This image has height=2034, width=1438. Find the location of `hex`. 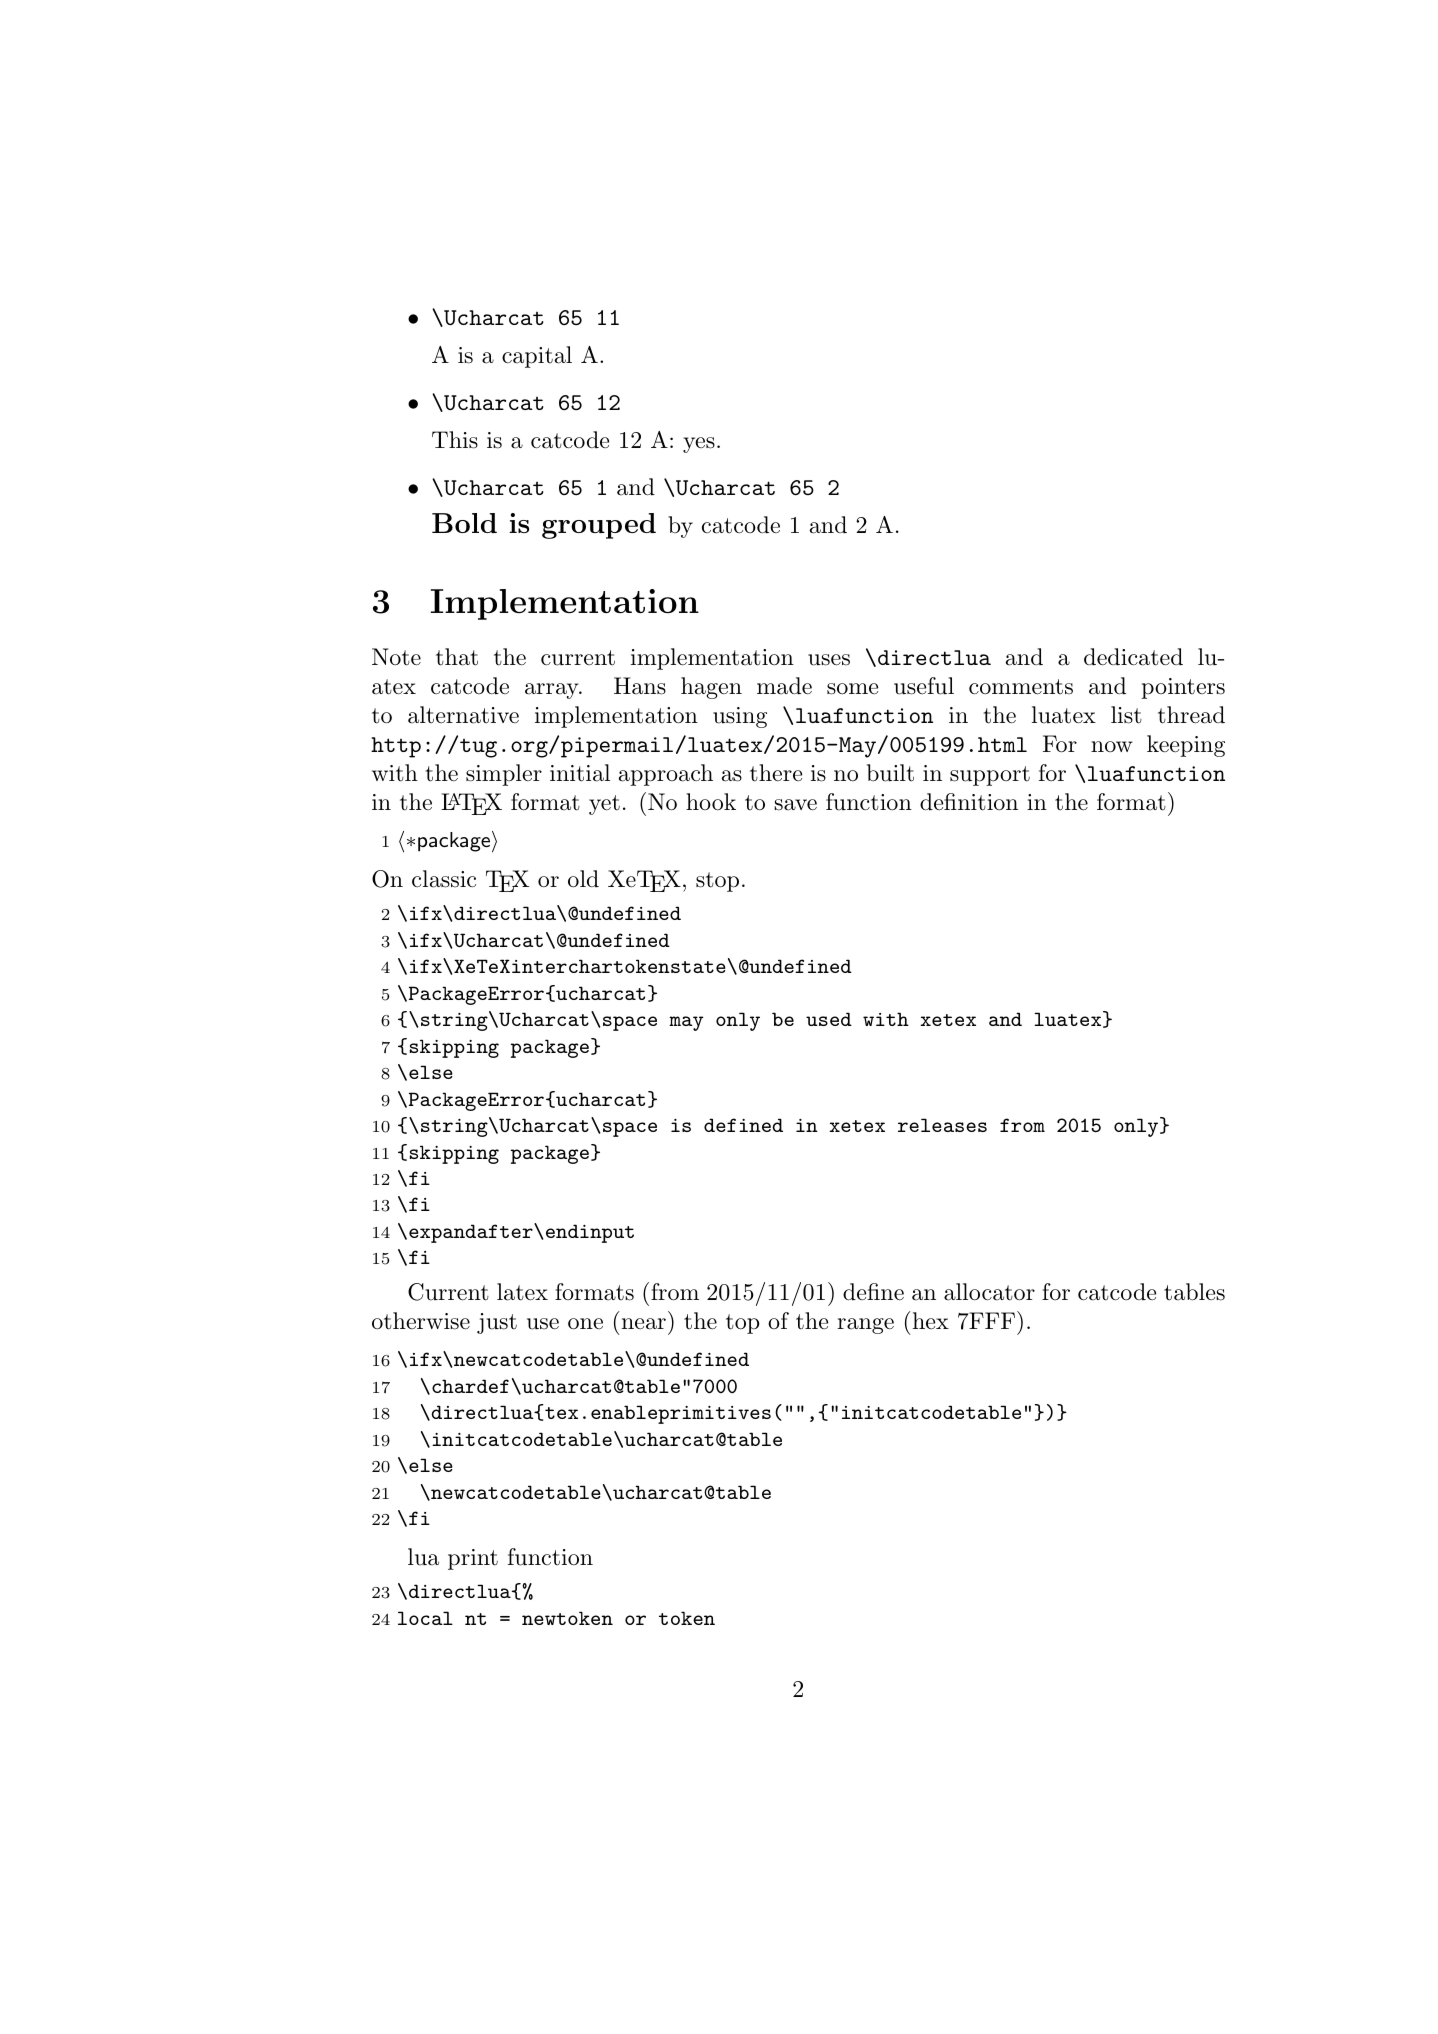

hex is located at coordinates (929, 1320).
